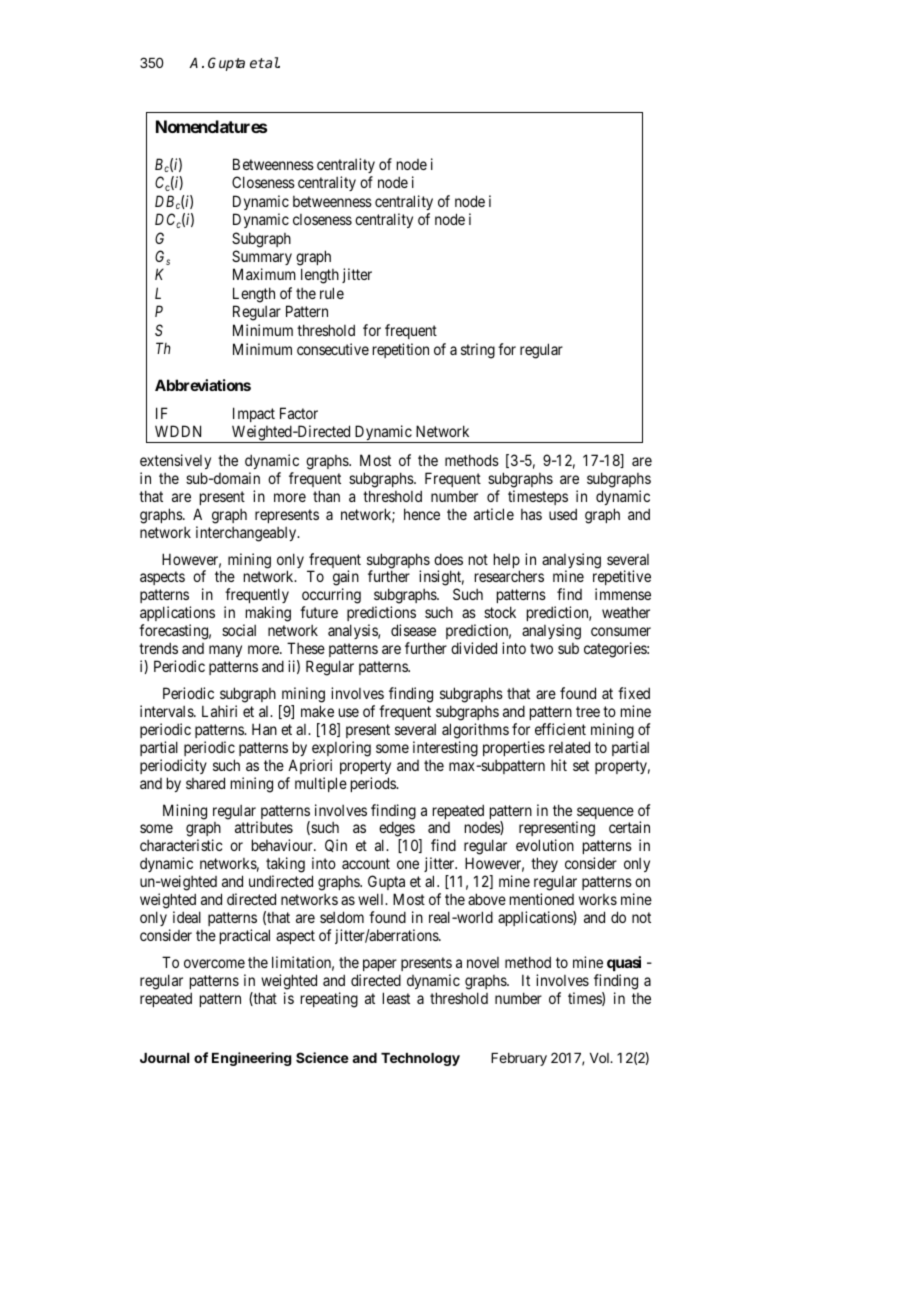  What do you see at coordinates (420, 1059) in the screenshot?
I see `Technology` at bounding box center [420, 1059].
